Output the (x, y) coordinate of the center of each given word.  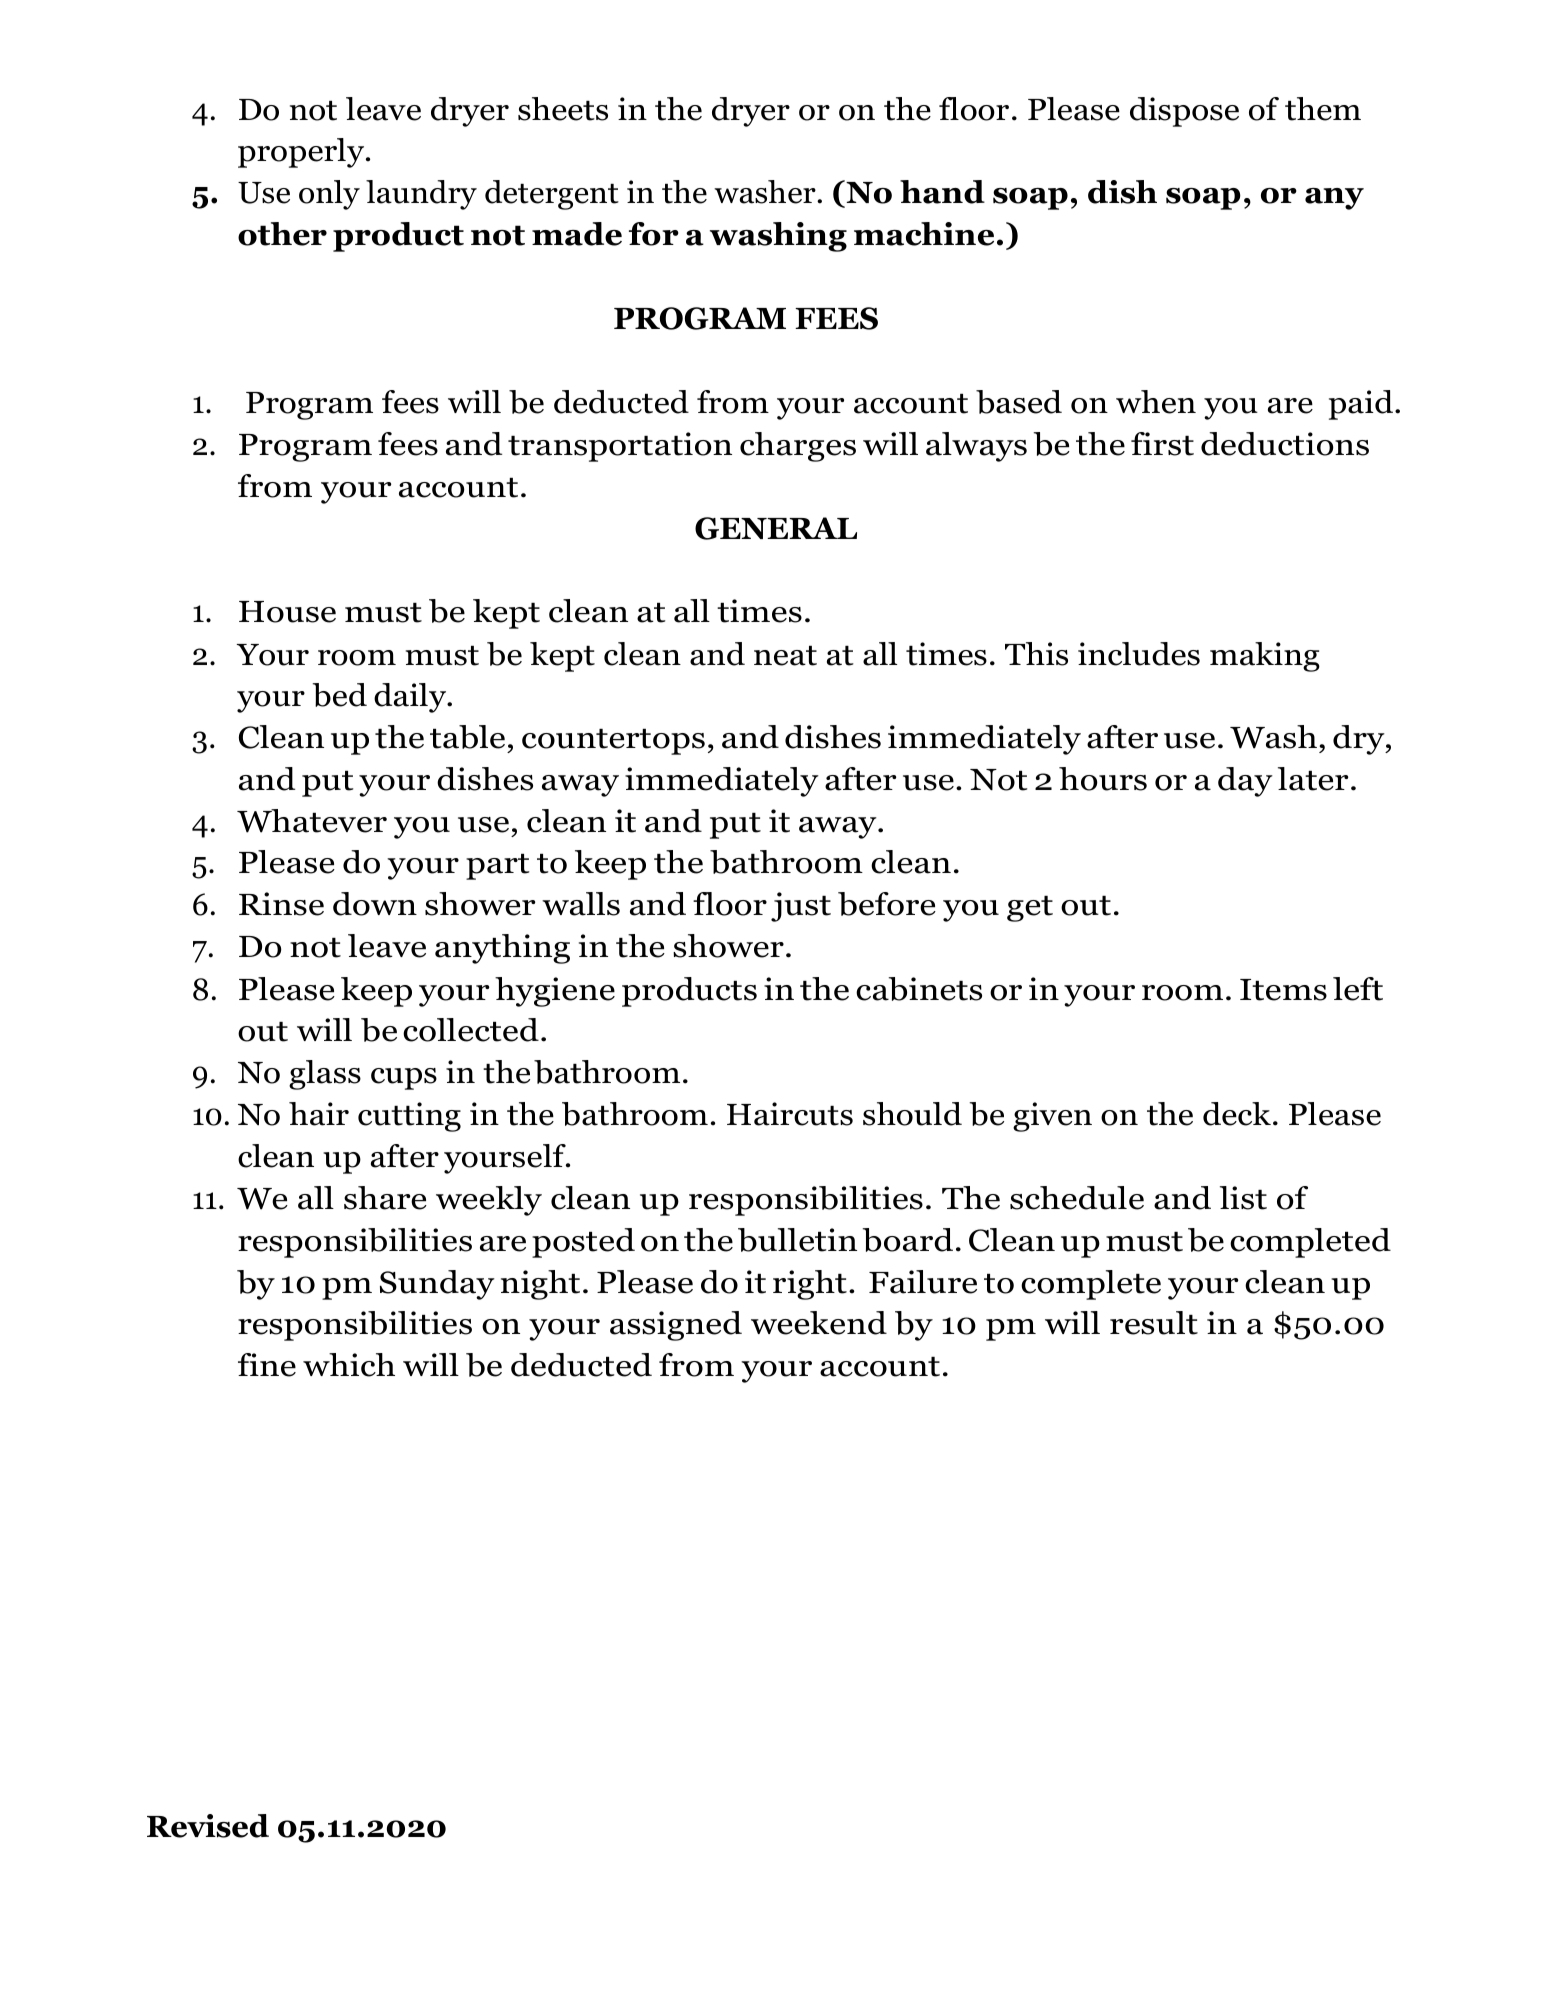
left (1358, 989)
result (1154, 1323)
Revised (208, 1826)
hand (942, 192)
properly (302, 153)
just (801, 907)
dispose (1184, 112)
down (375, 904)
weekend (819, 1323)
